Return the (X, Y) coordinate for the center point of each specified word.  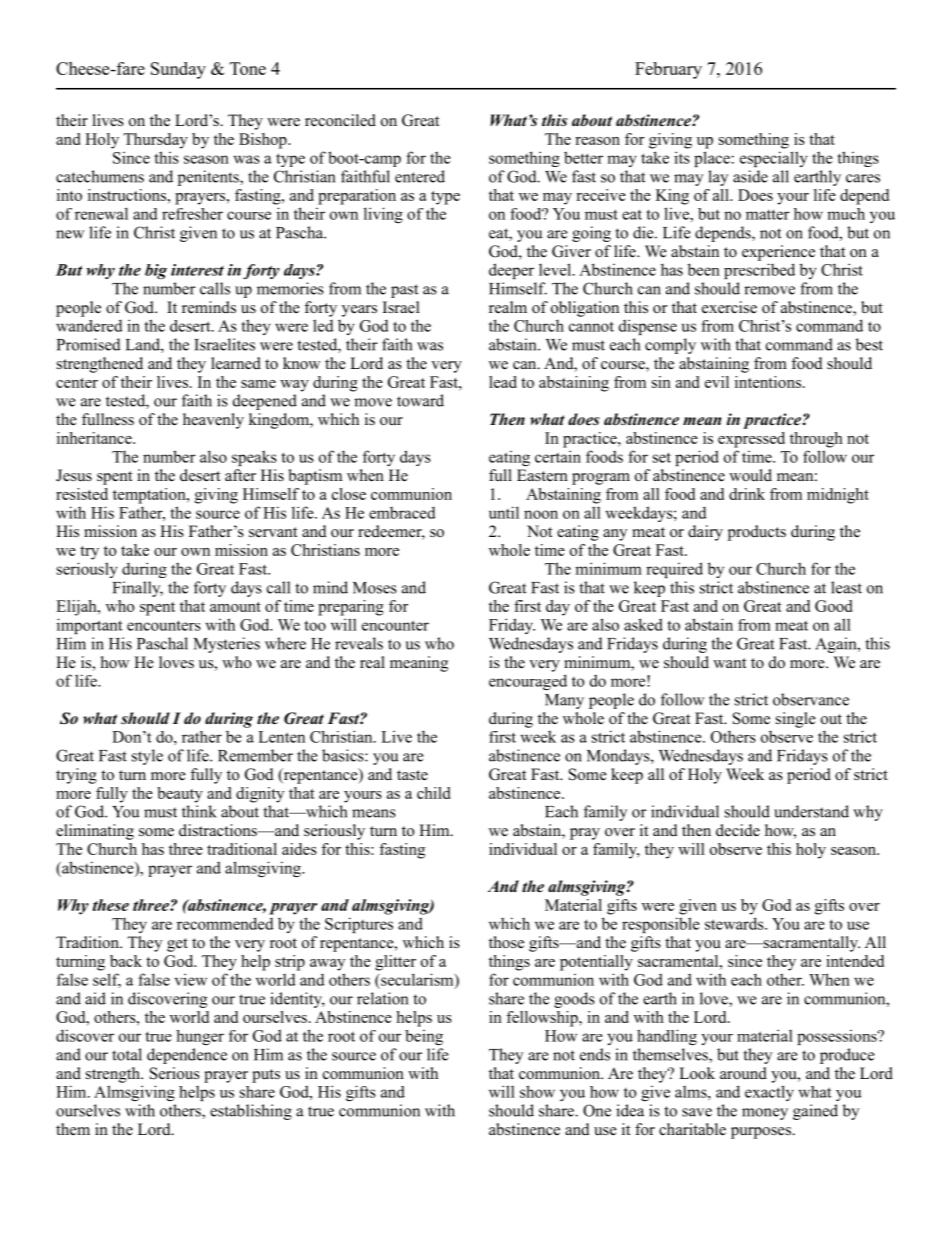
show (537, 1091)
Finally (138, 589)
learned (236, 363)
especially (774, 159)
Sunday (178, 70)
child (433, 793)
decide (738, 830)
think (199, 811)
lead (503, 382)
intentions (768, 382)
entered (420, 176)
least (846, 587)
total (127, 1054)
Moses (375, 588)
